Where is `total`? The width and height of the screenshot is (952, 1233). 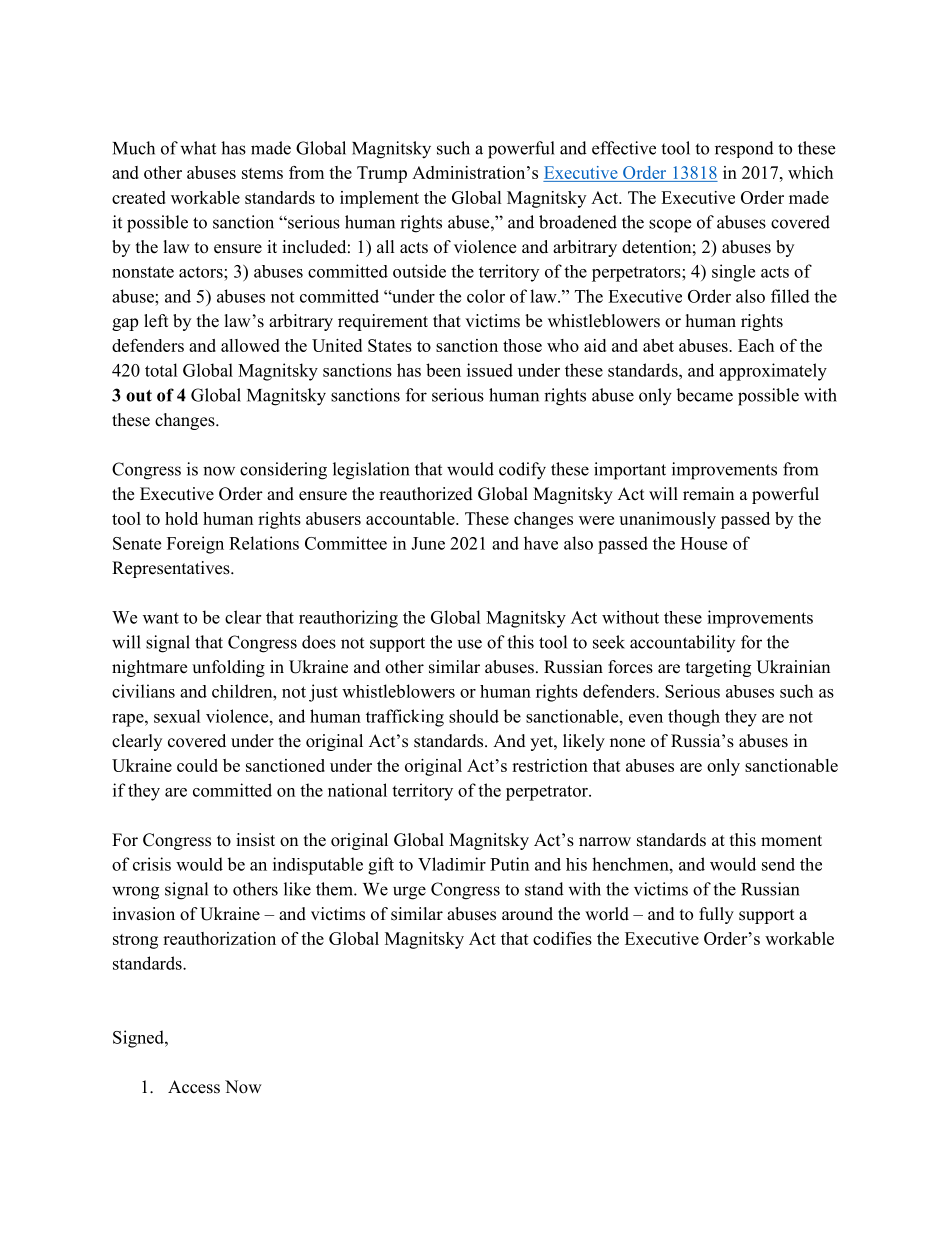 total is located at coordinates (161, 370).
